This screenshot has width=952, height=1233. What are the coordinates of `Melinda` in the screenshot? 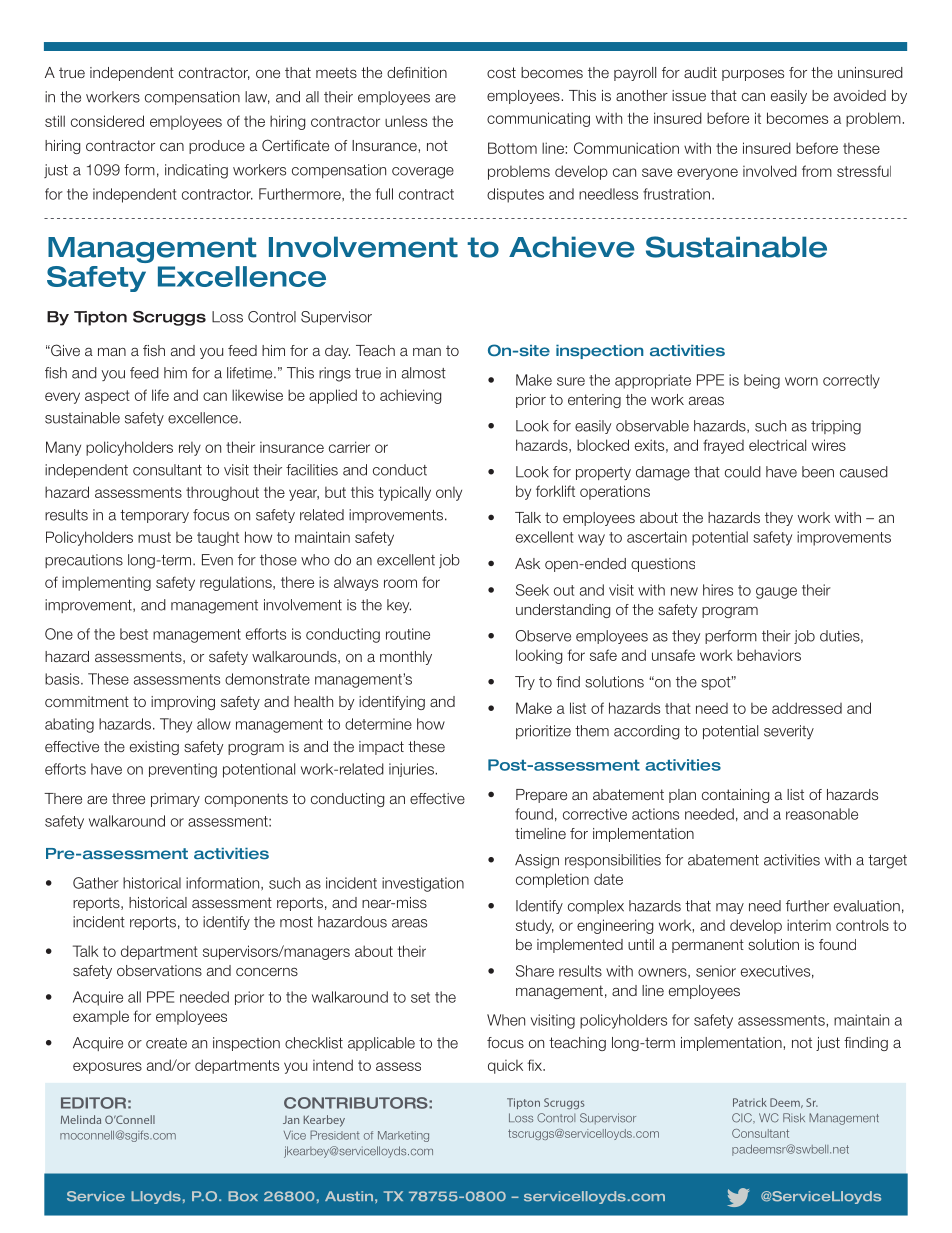 It's located at (81, 1119).
